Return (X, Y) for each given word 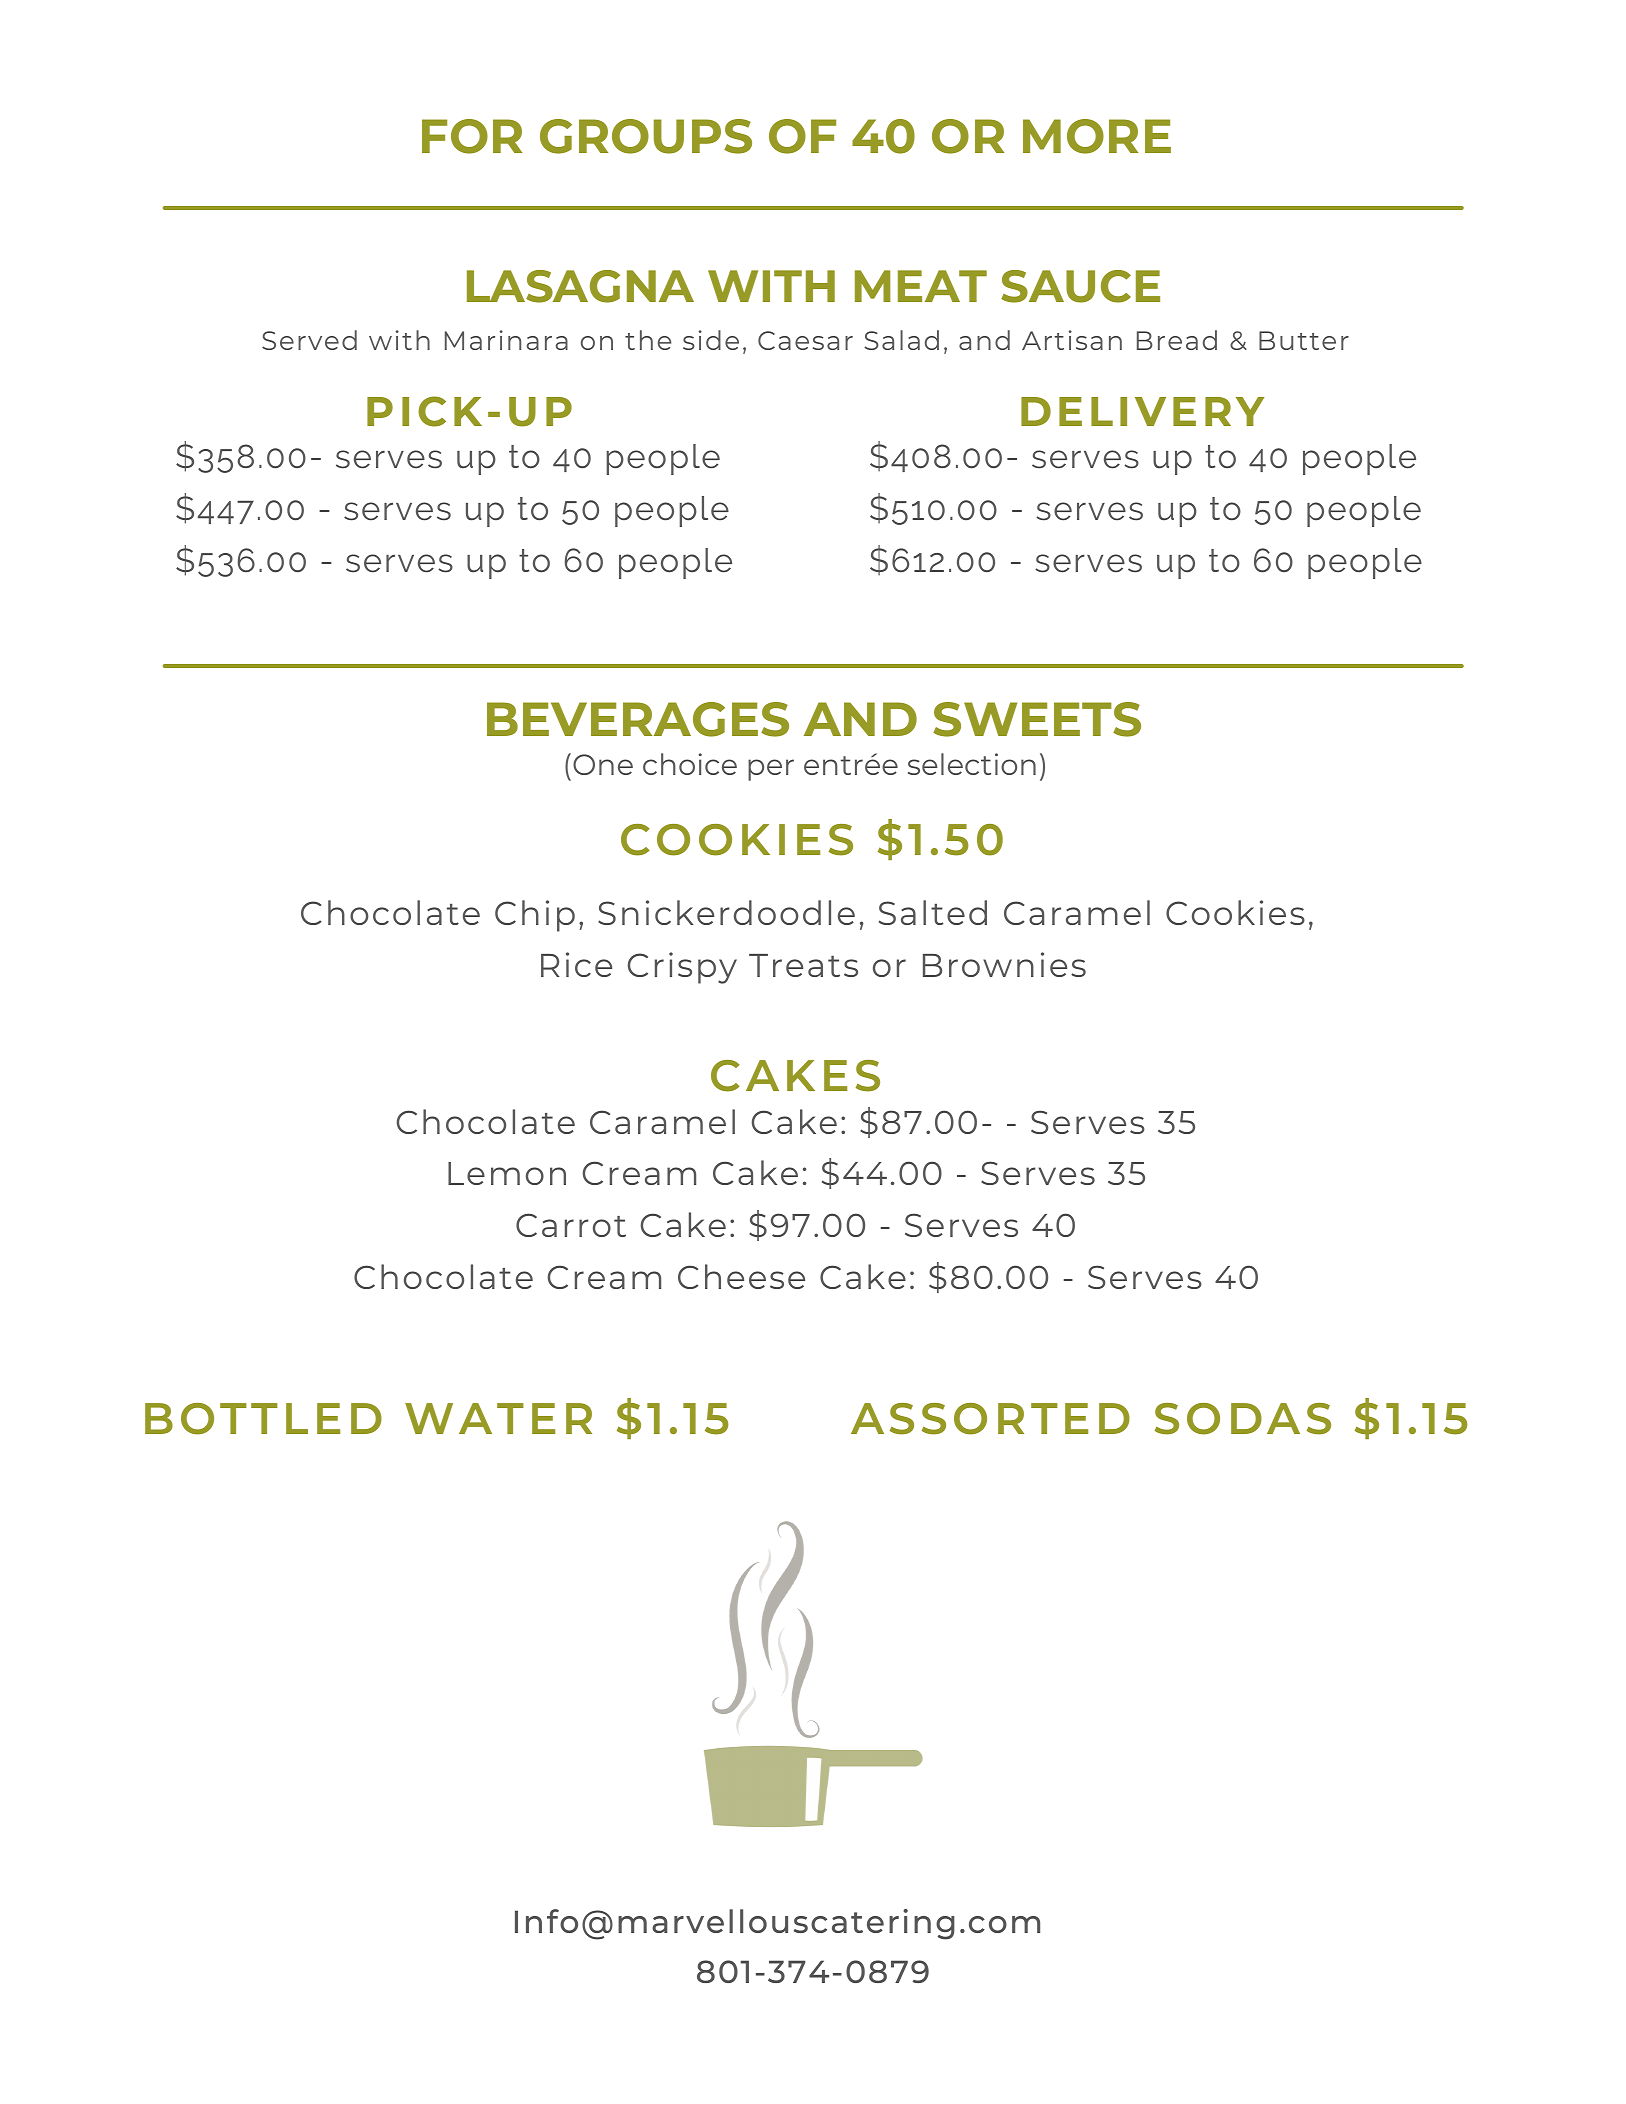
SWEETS (1037, 719)
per (771, 770)
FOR (472, 136)
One (603, 764)
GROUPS (646, 136)
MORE (1097, 136)
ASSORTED (990, 1419)
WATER (498, 1418)
